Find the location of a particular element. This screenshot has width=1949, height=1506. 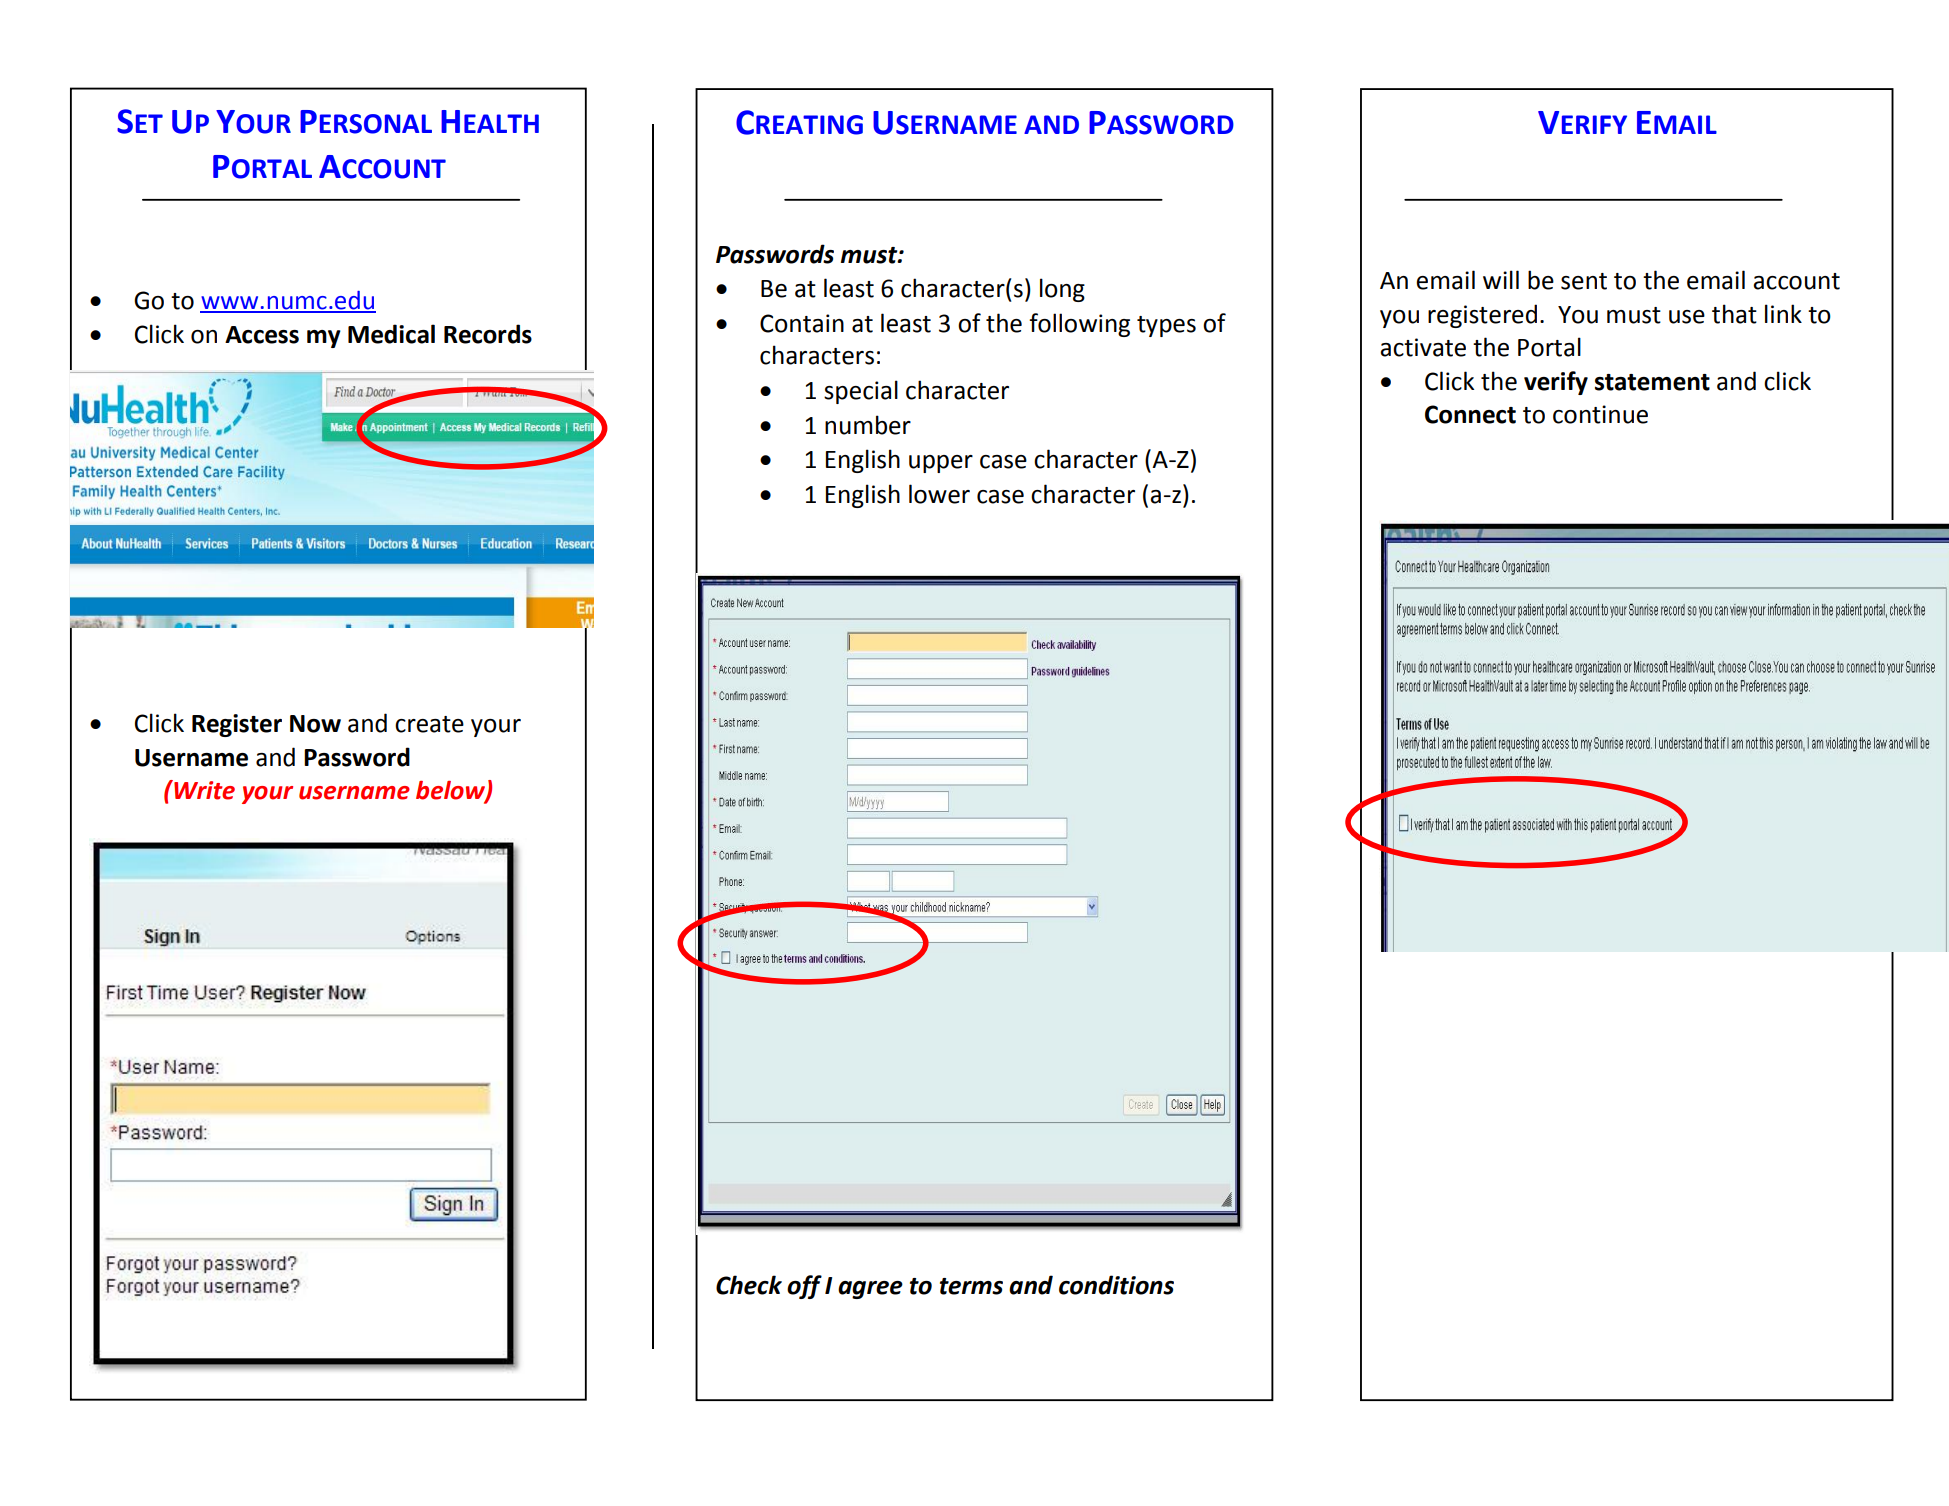

sent is located at coordinates (1584, 281).
